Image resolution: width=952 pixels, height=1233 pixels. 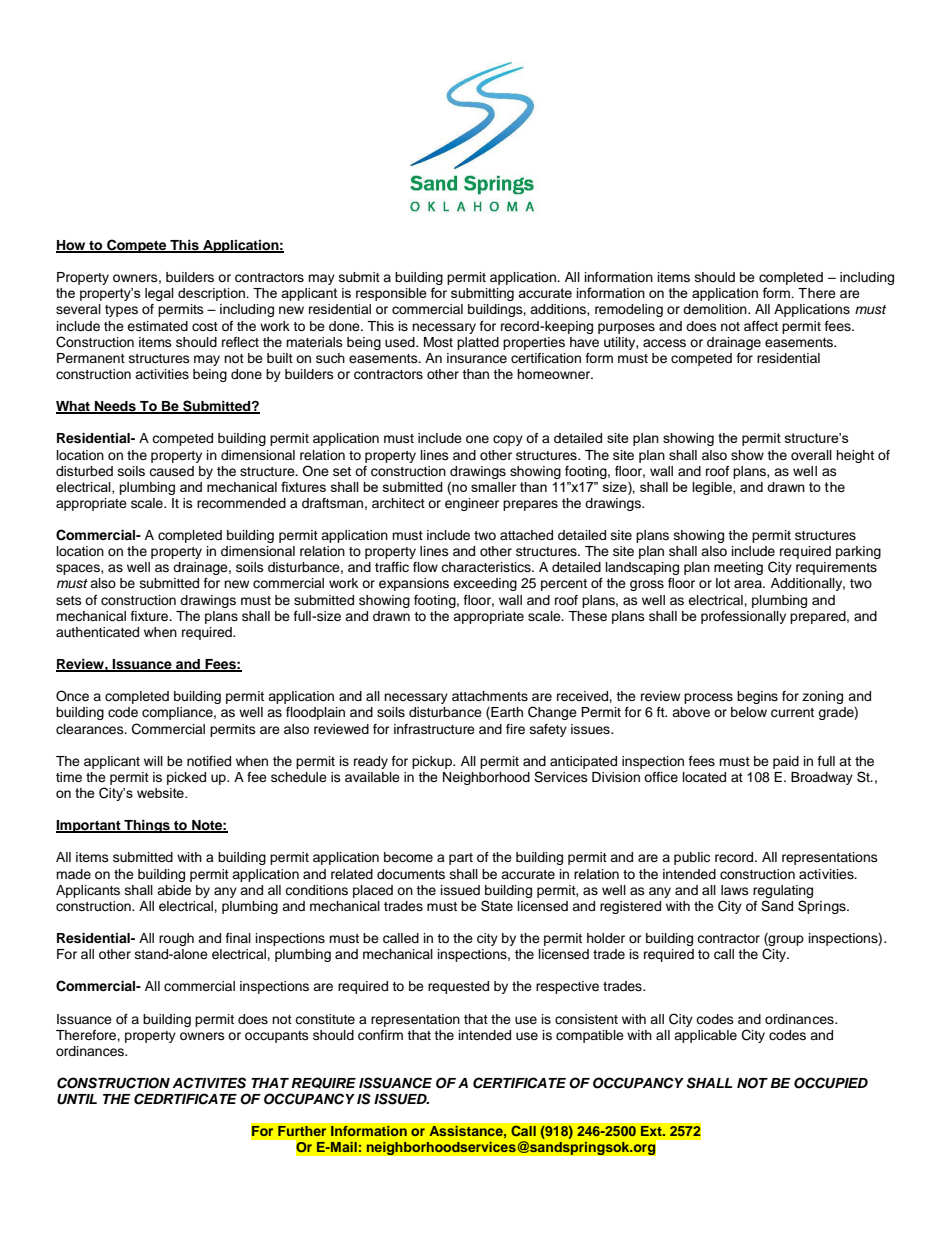 What do you see at coordinates (147, 826) in the page?
I see `Things` at bounding box center [147, 826].
